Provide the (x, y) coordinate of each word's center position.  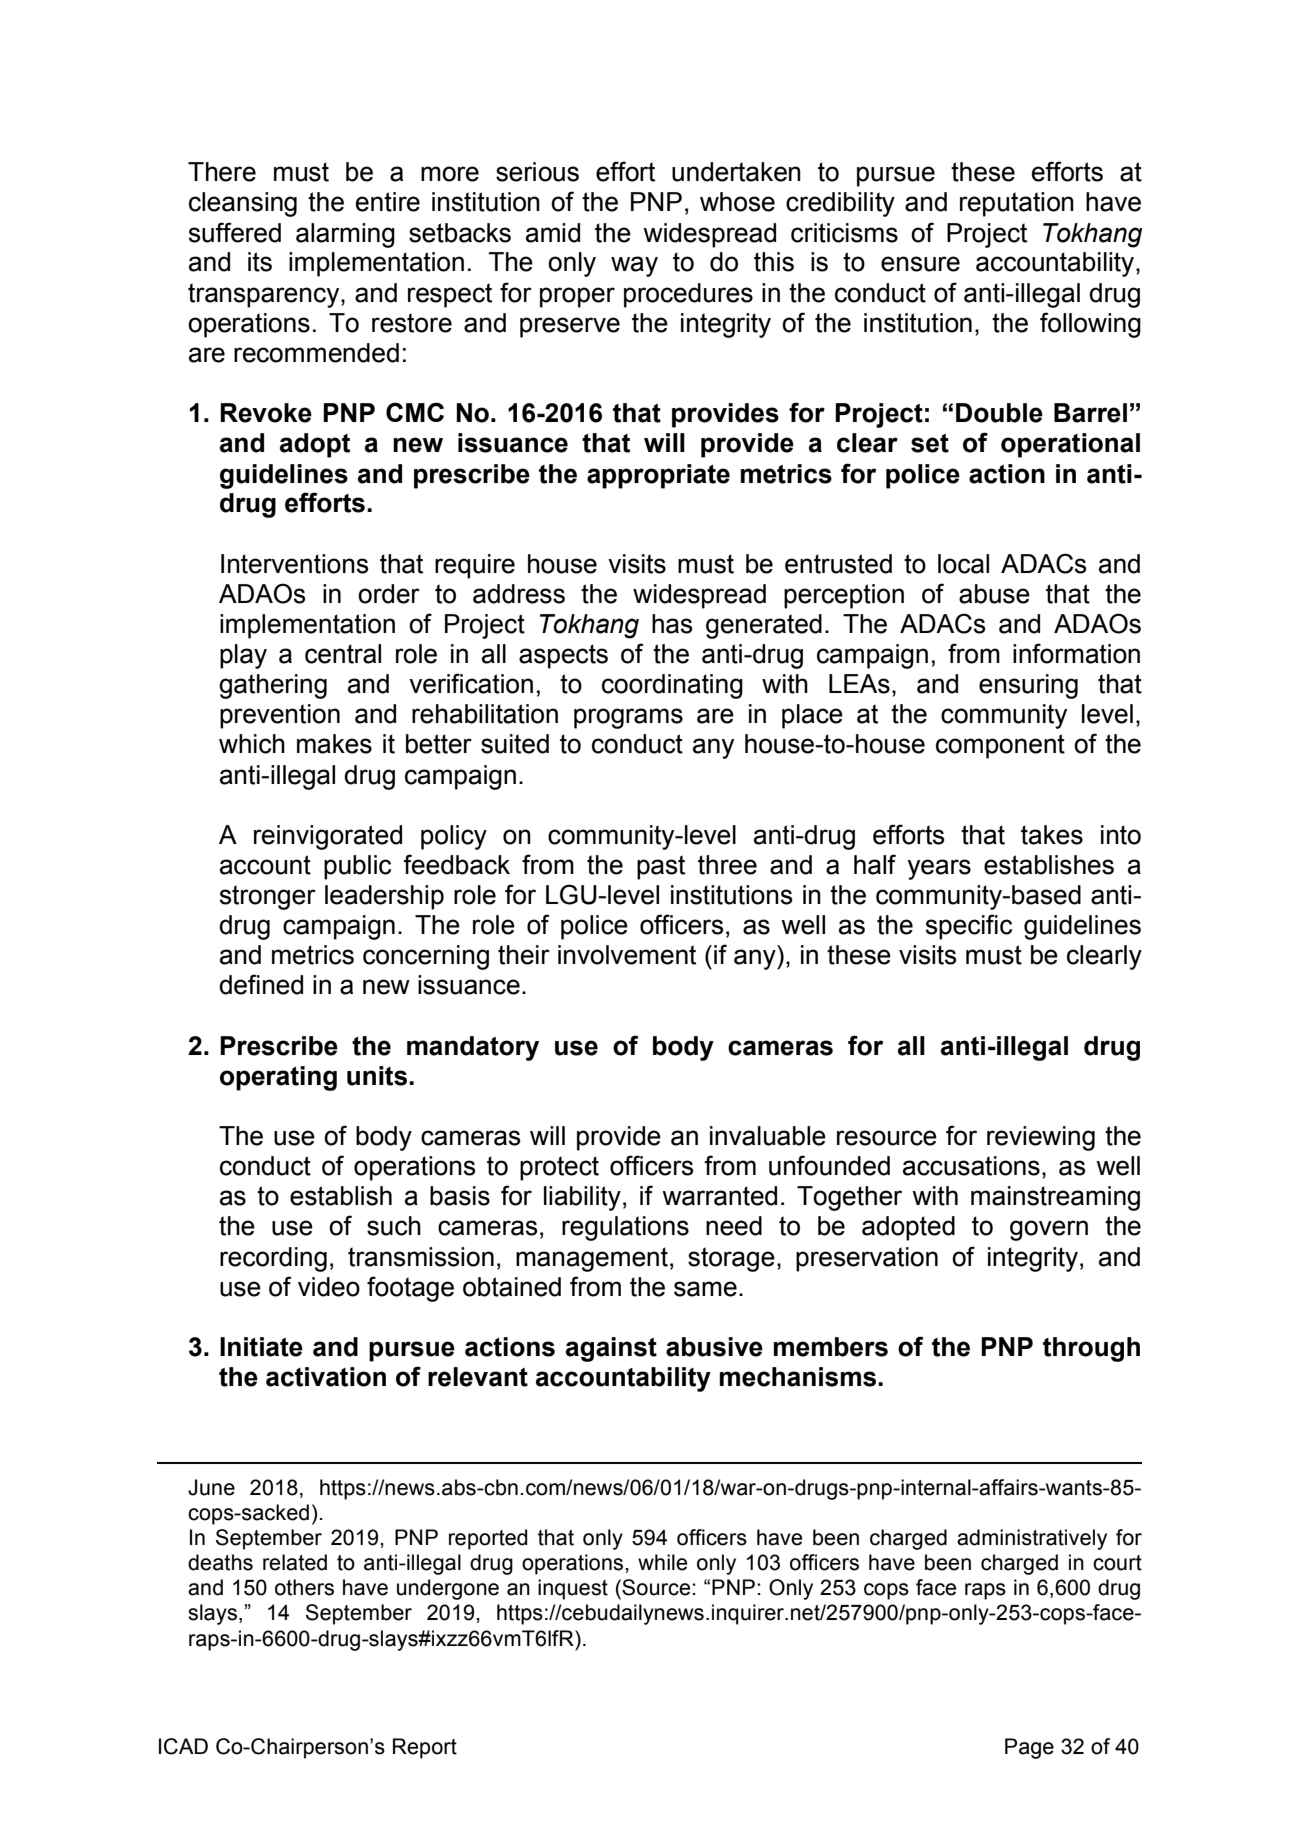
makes (334, 744)
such (394, 1226)
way (634, 266)
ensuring (1028, 686)
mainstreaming (1055, 1198)
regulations (625, 1228)
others (304, 1587)
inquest (573, 1589)
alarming (345, 235)
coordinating (672, 686)
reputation (1017, 204)
